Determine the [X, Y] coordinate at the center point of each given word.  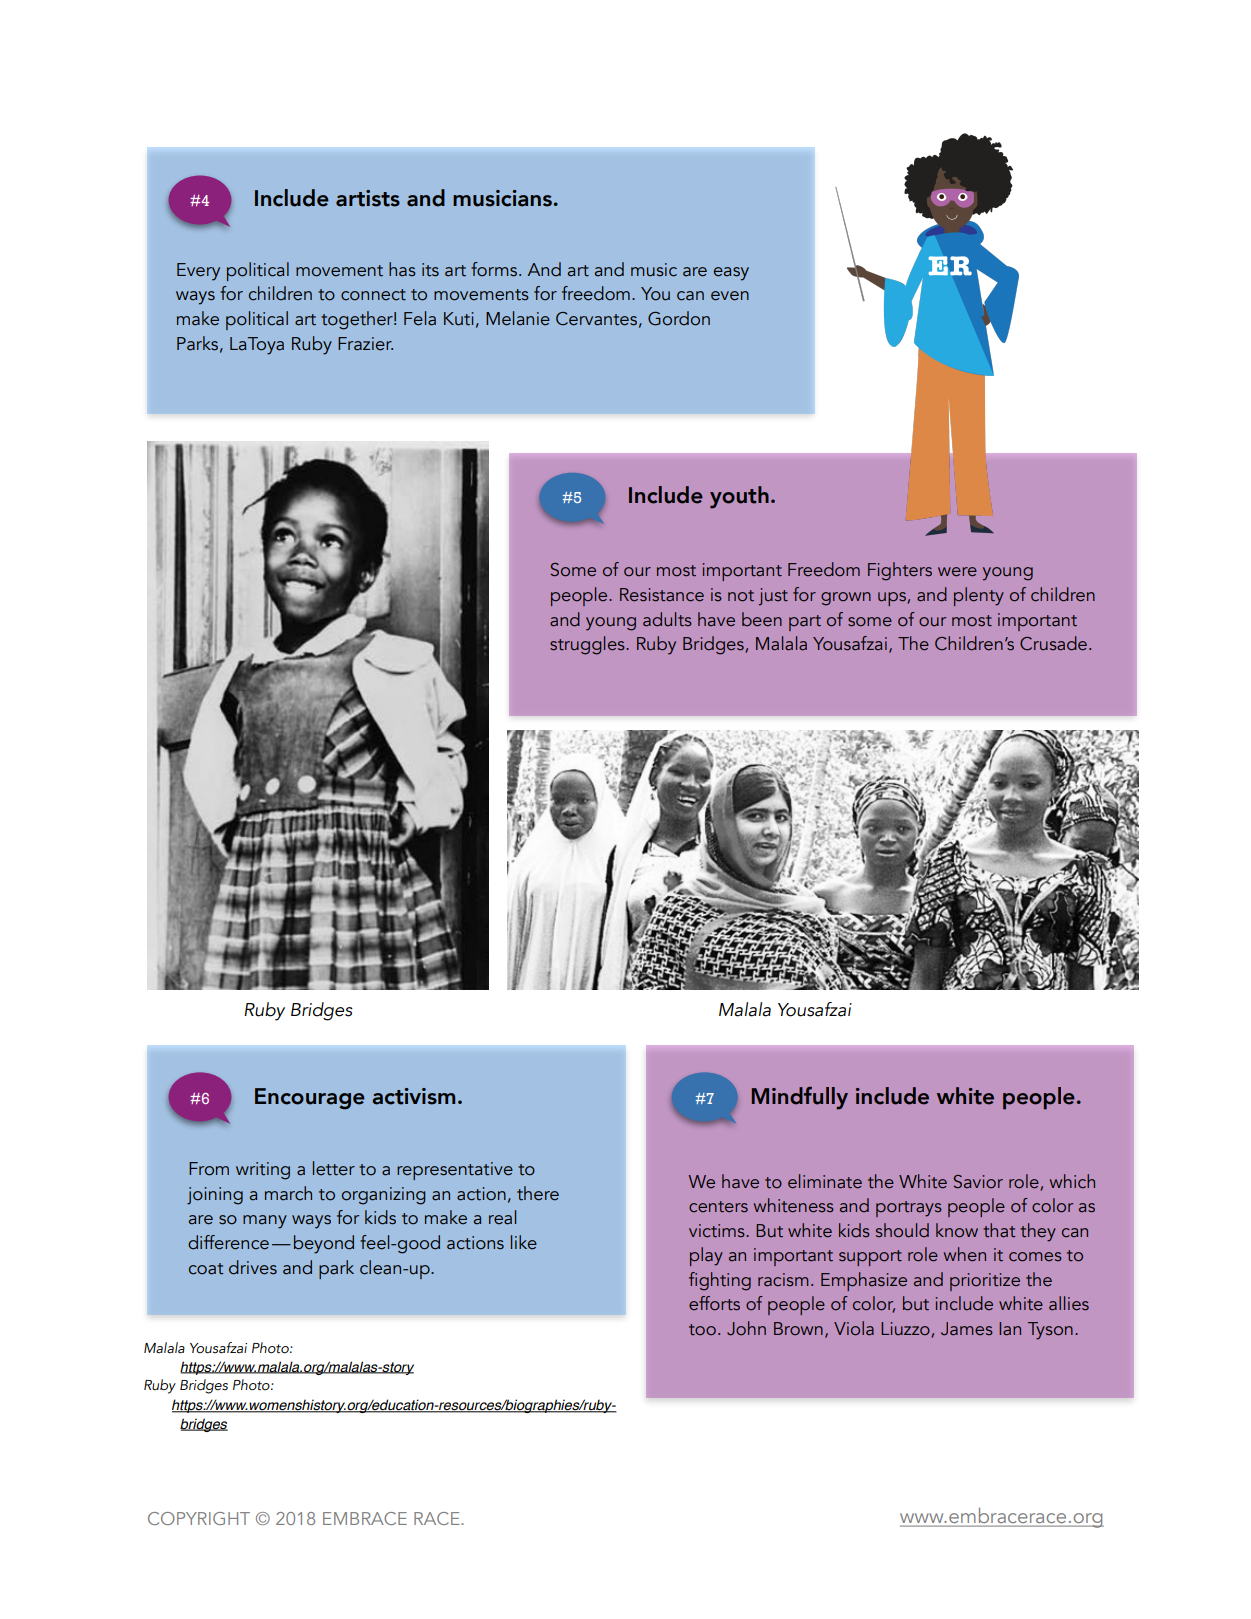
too [702, 1330]
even [730, 296]
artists [368, 198]
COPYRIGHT [199, 1518]
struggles [588, 645]
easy [731, 274]
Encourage [310, 1099]
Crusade [1053, 643]
